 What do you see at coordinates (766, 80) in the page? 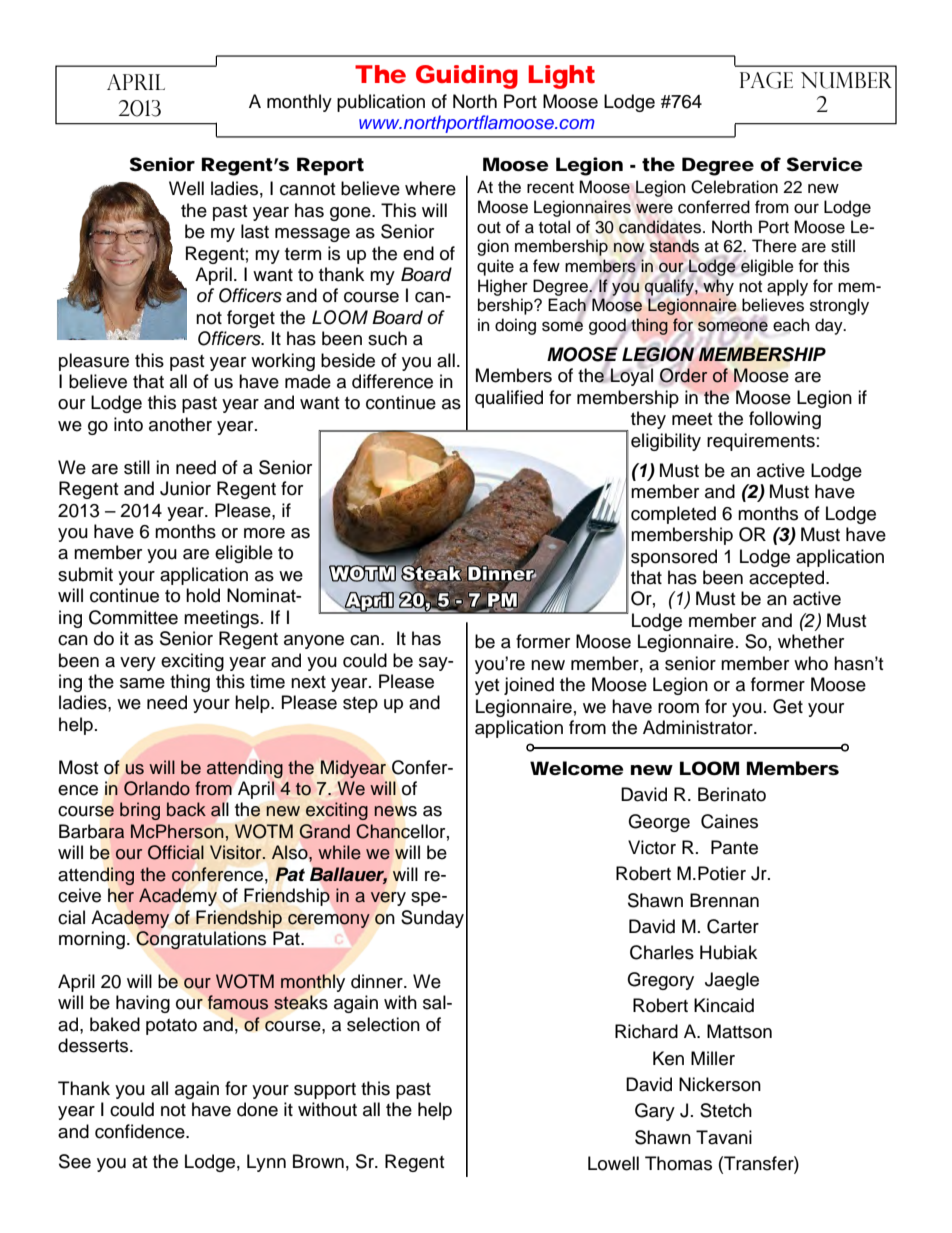
I see `Page` at bounding box center [766, 80].
